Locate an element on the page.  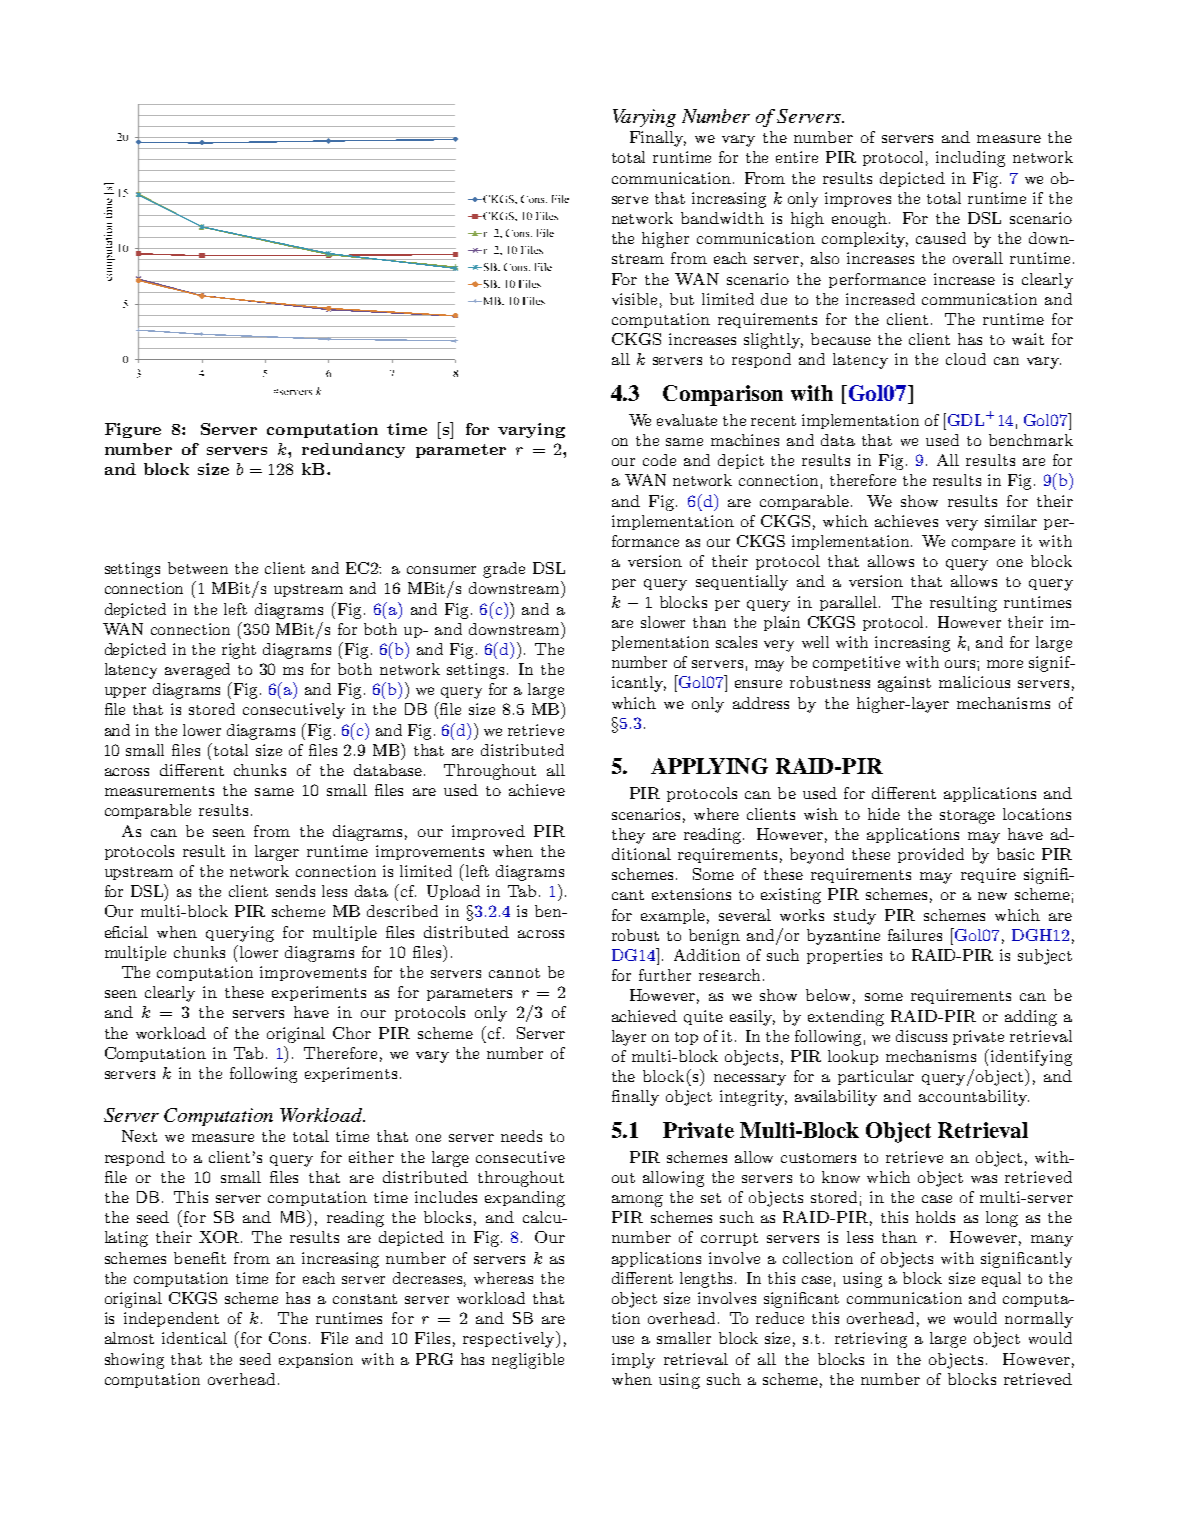
compare is located at coordinates (983, 544).
